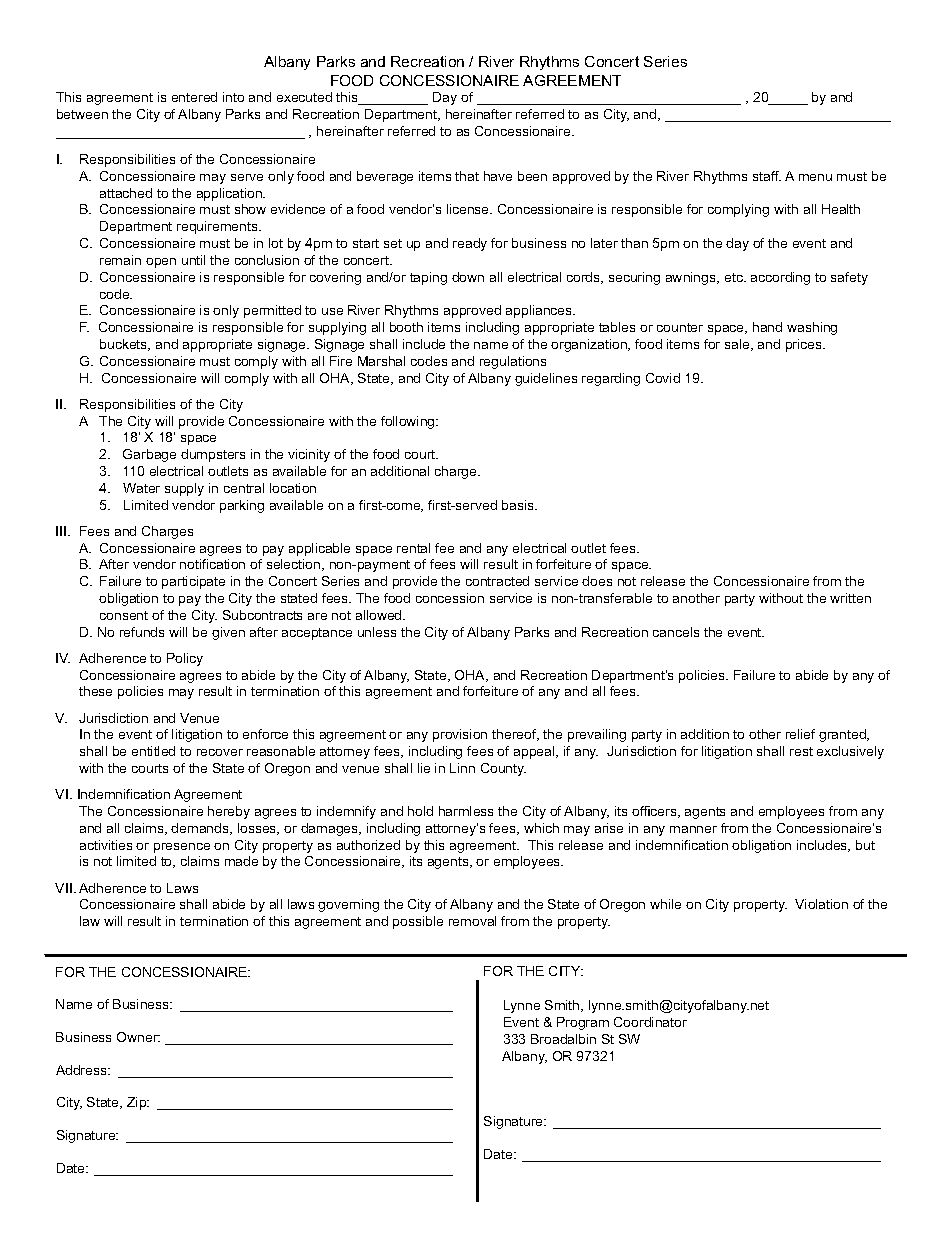  I want to click on Linn, so click(462, 768).
